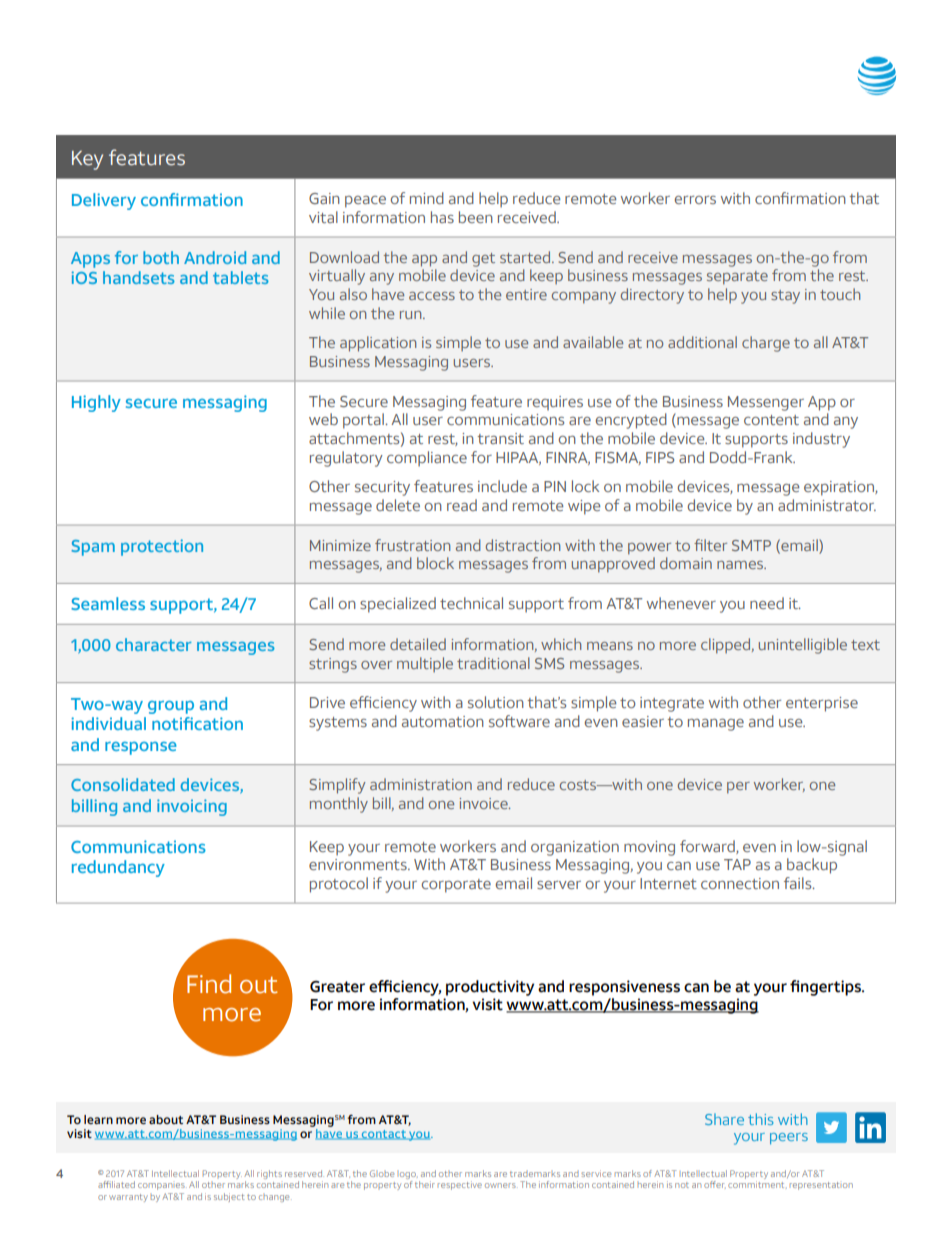  Describe the element at coordinates (695, 200) in the document. I see `errors` at that location.
